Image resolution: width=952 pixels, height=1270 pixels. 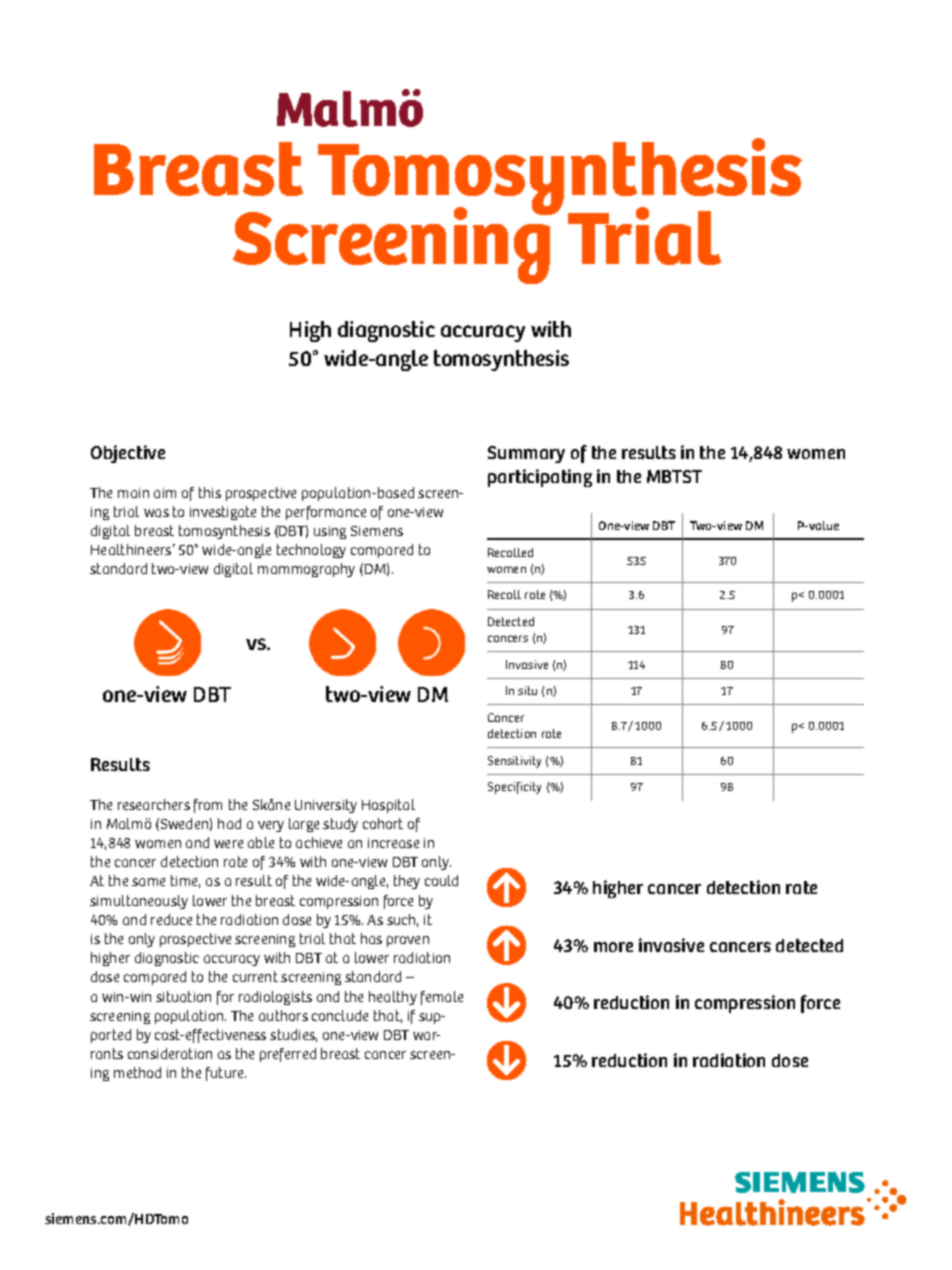 I want to click on reduce, so click(x=171, y=919).
